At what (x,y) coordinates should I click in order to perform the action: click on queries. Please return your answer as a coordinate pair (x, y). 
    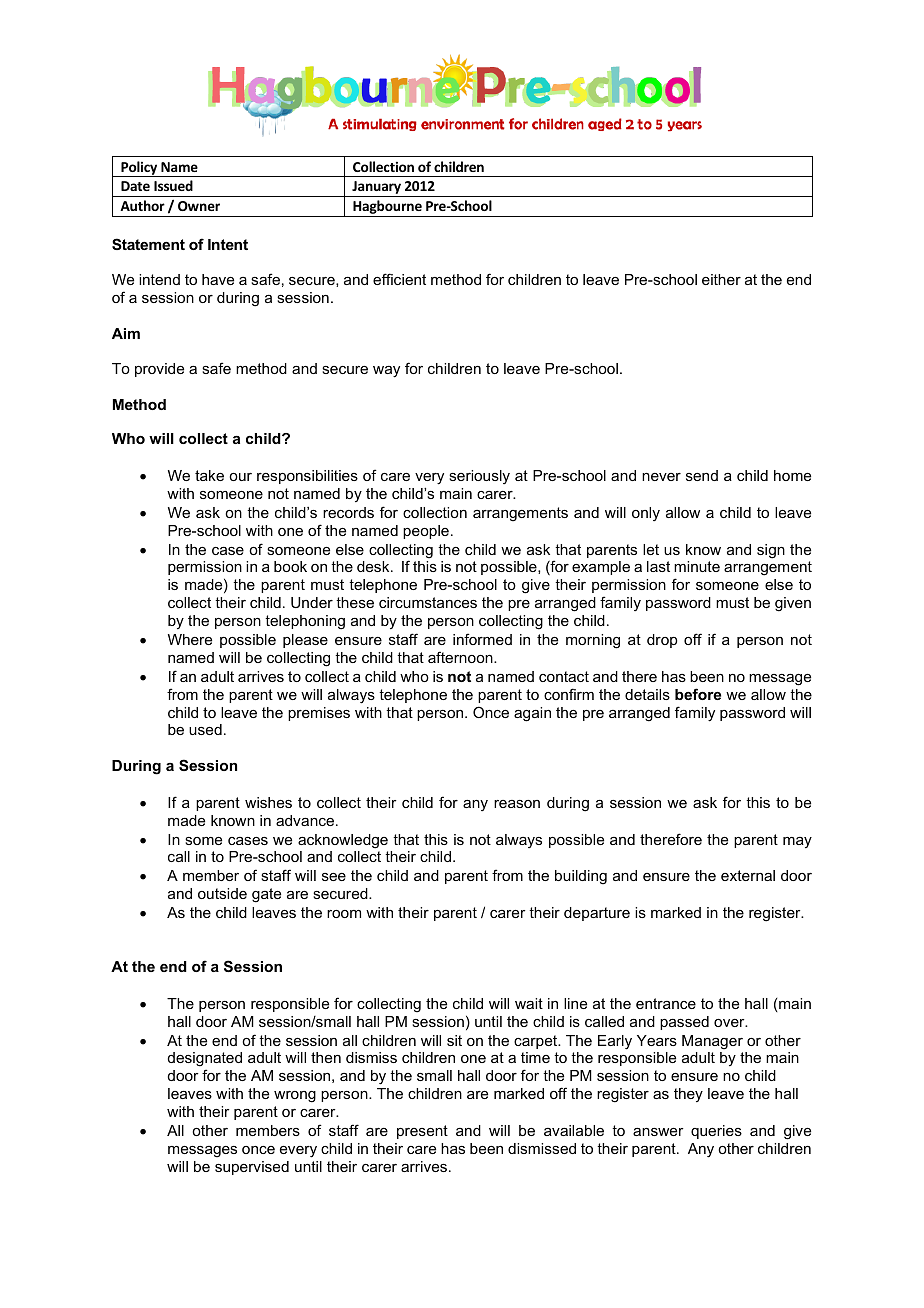
    Looking at the image, I should click on (716, 1132).
